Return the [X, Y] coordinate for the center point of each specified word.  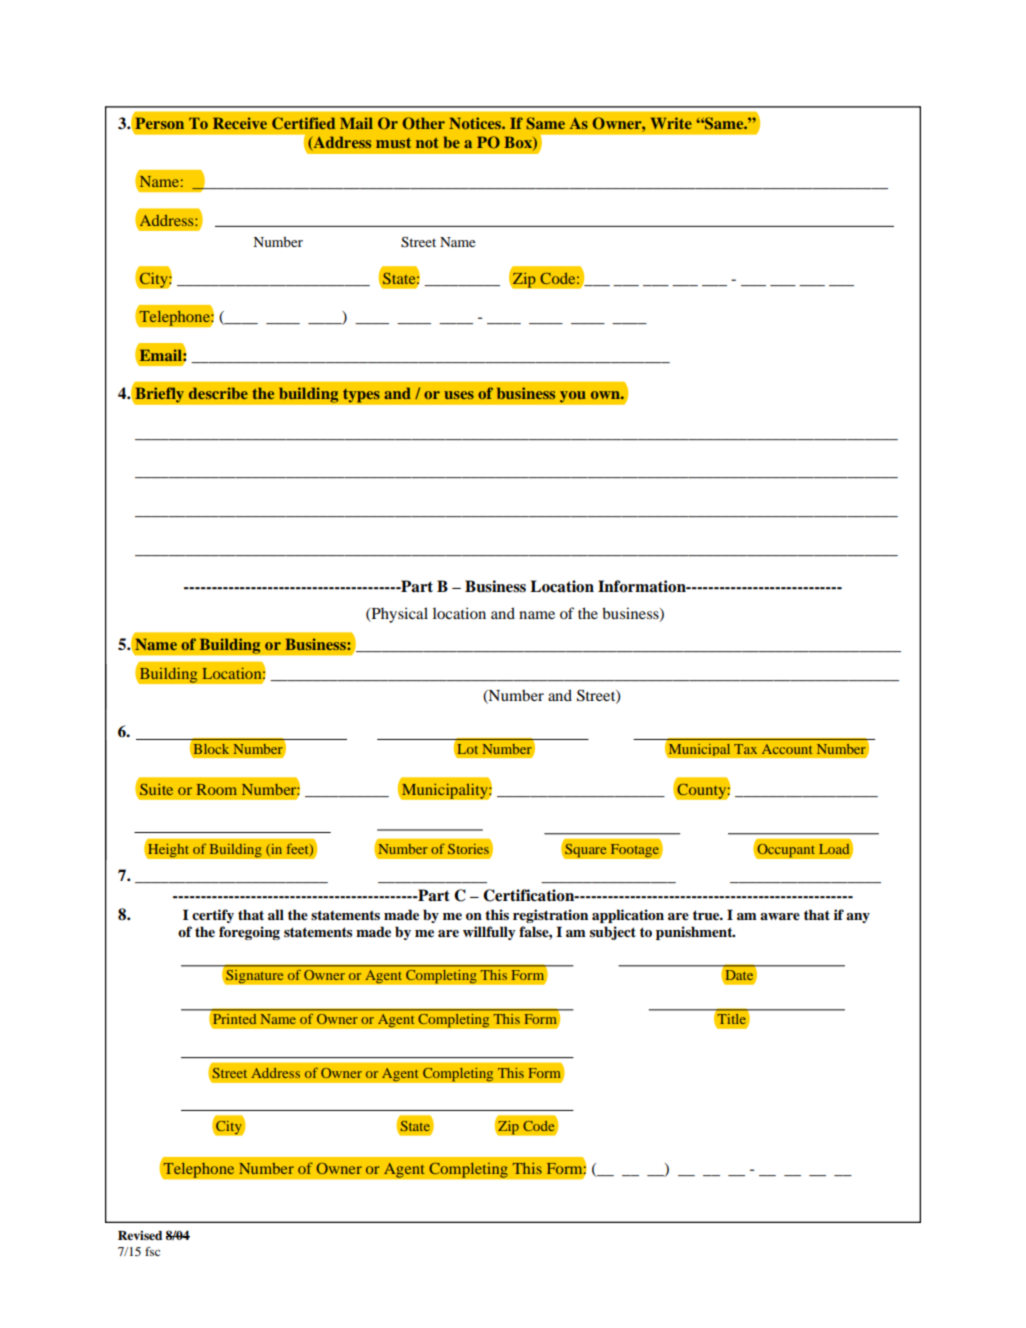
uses [459, 395]
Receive [240, 123]
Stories [468, 849]
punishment [695, 933]
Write [671, 123]
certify [213, 916]
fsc [152, 1251]
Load [835, 850]
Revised [140, 1235]
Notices [476, 123]
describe [218, 393]
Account [787, 749]
